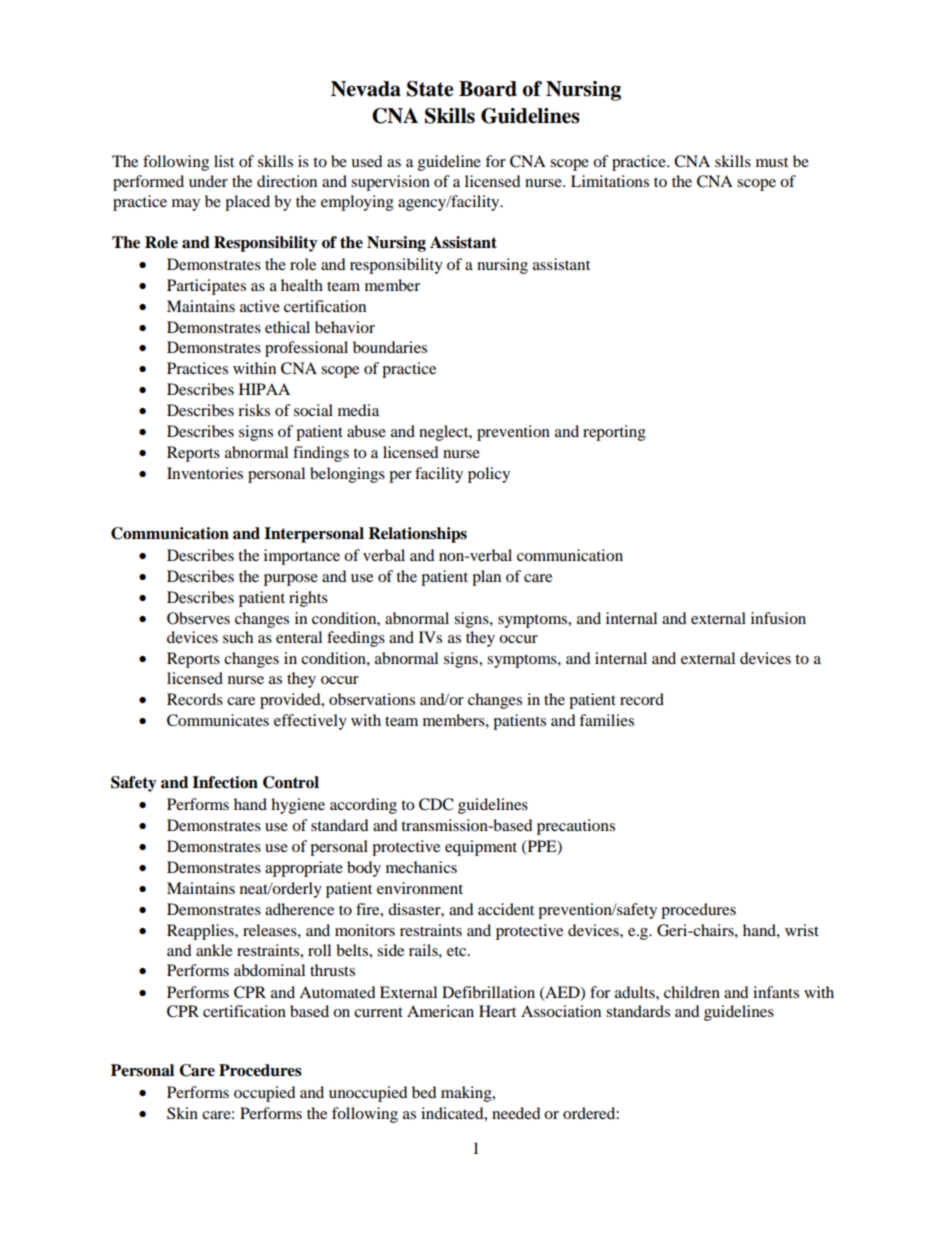  What do you see at coordinates (772, 162) in the document?
I see `must` at bounding box center [772, 162].
